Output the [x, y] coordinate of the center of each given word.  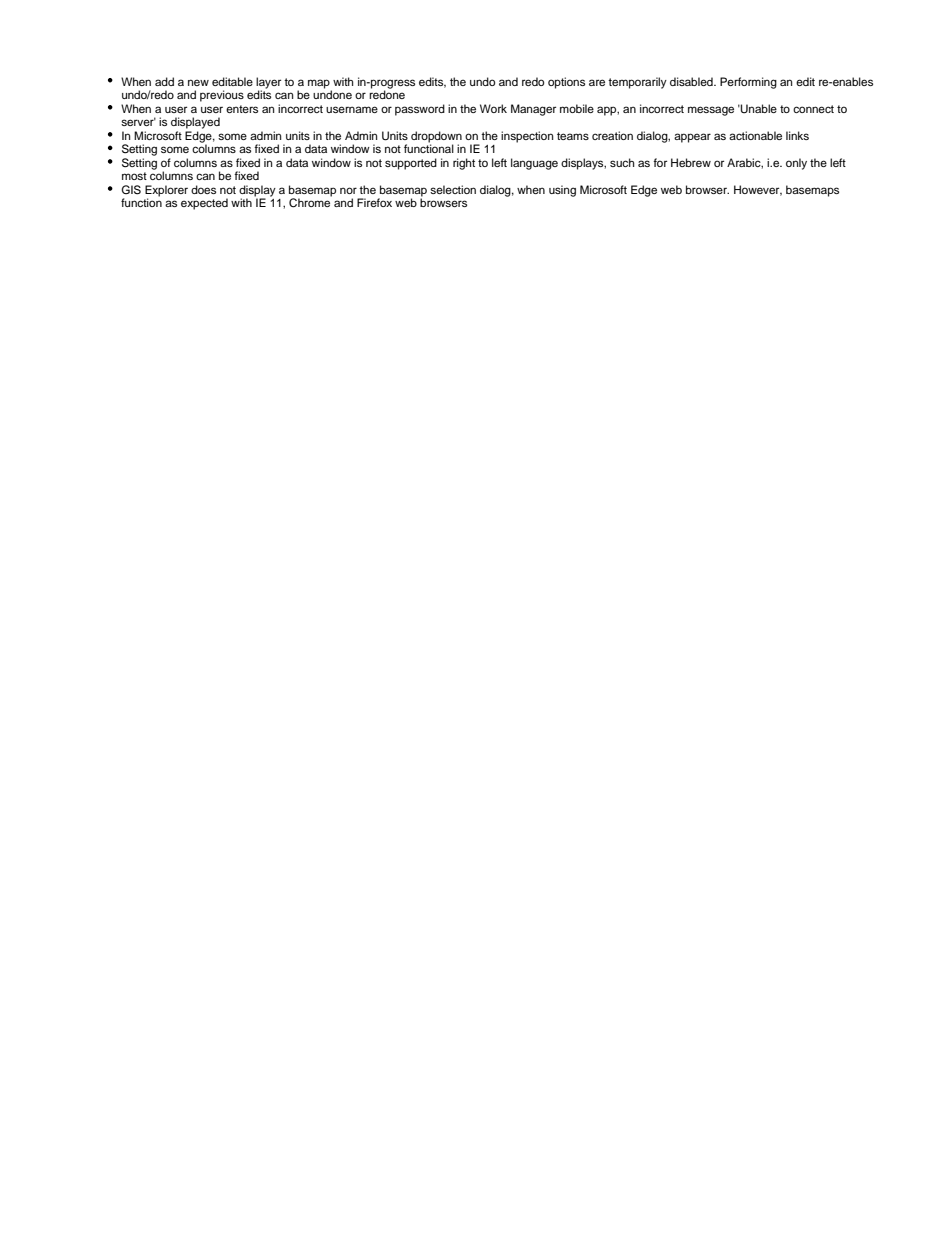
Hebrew [691, 162]
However [758, 190]
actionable [755, 135]
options [566, 83]
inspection [527, 137]
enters [242, 109]
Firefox [374, 202]
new [198, 82]
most [134, 176]
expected [204, 204]
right [464, 164]
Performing [748, 83]
